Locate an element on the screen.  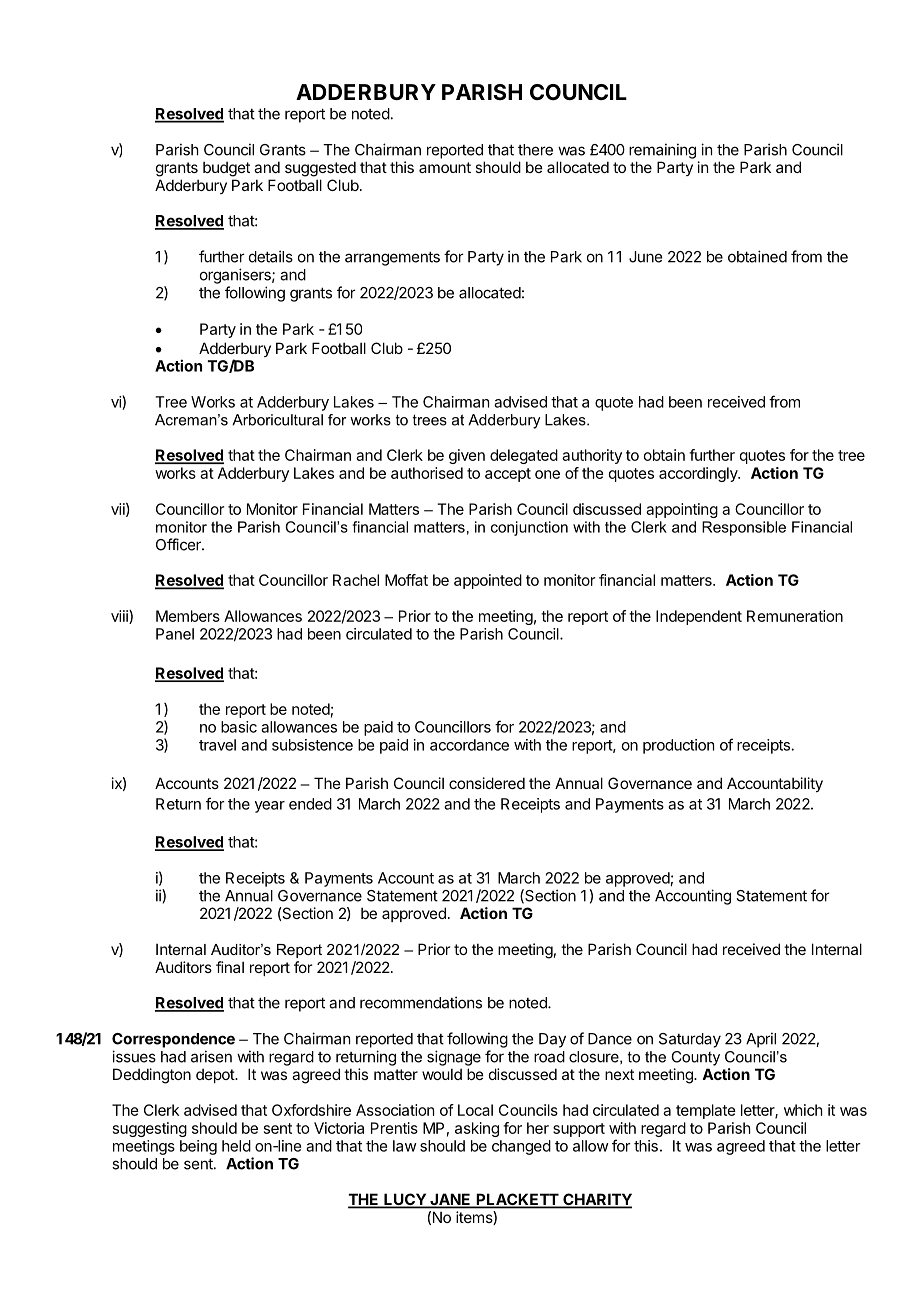
JANE is located at coordinates (450, 1200).
